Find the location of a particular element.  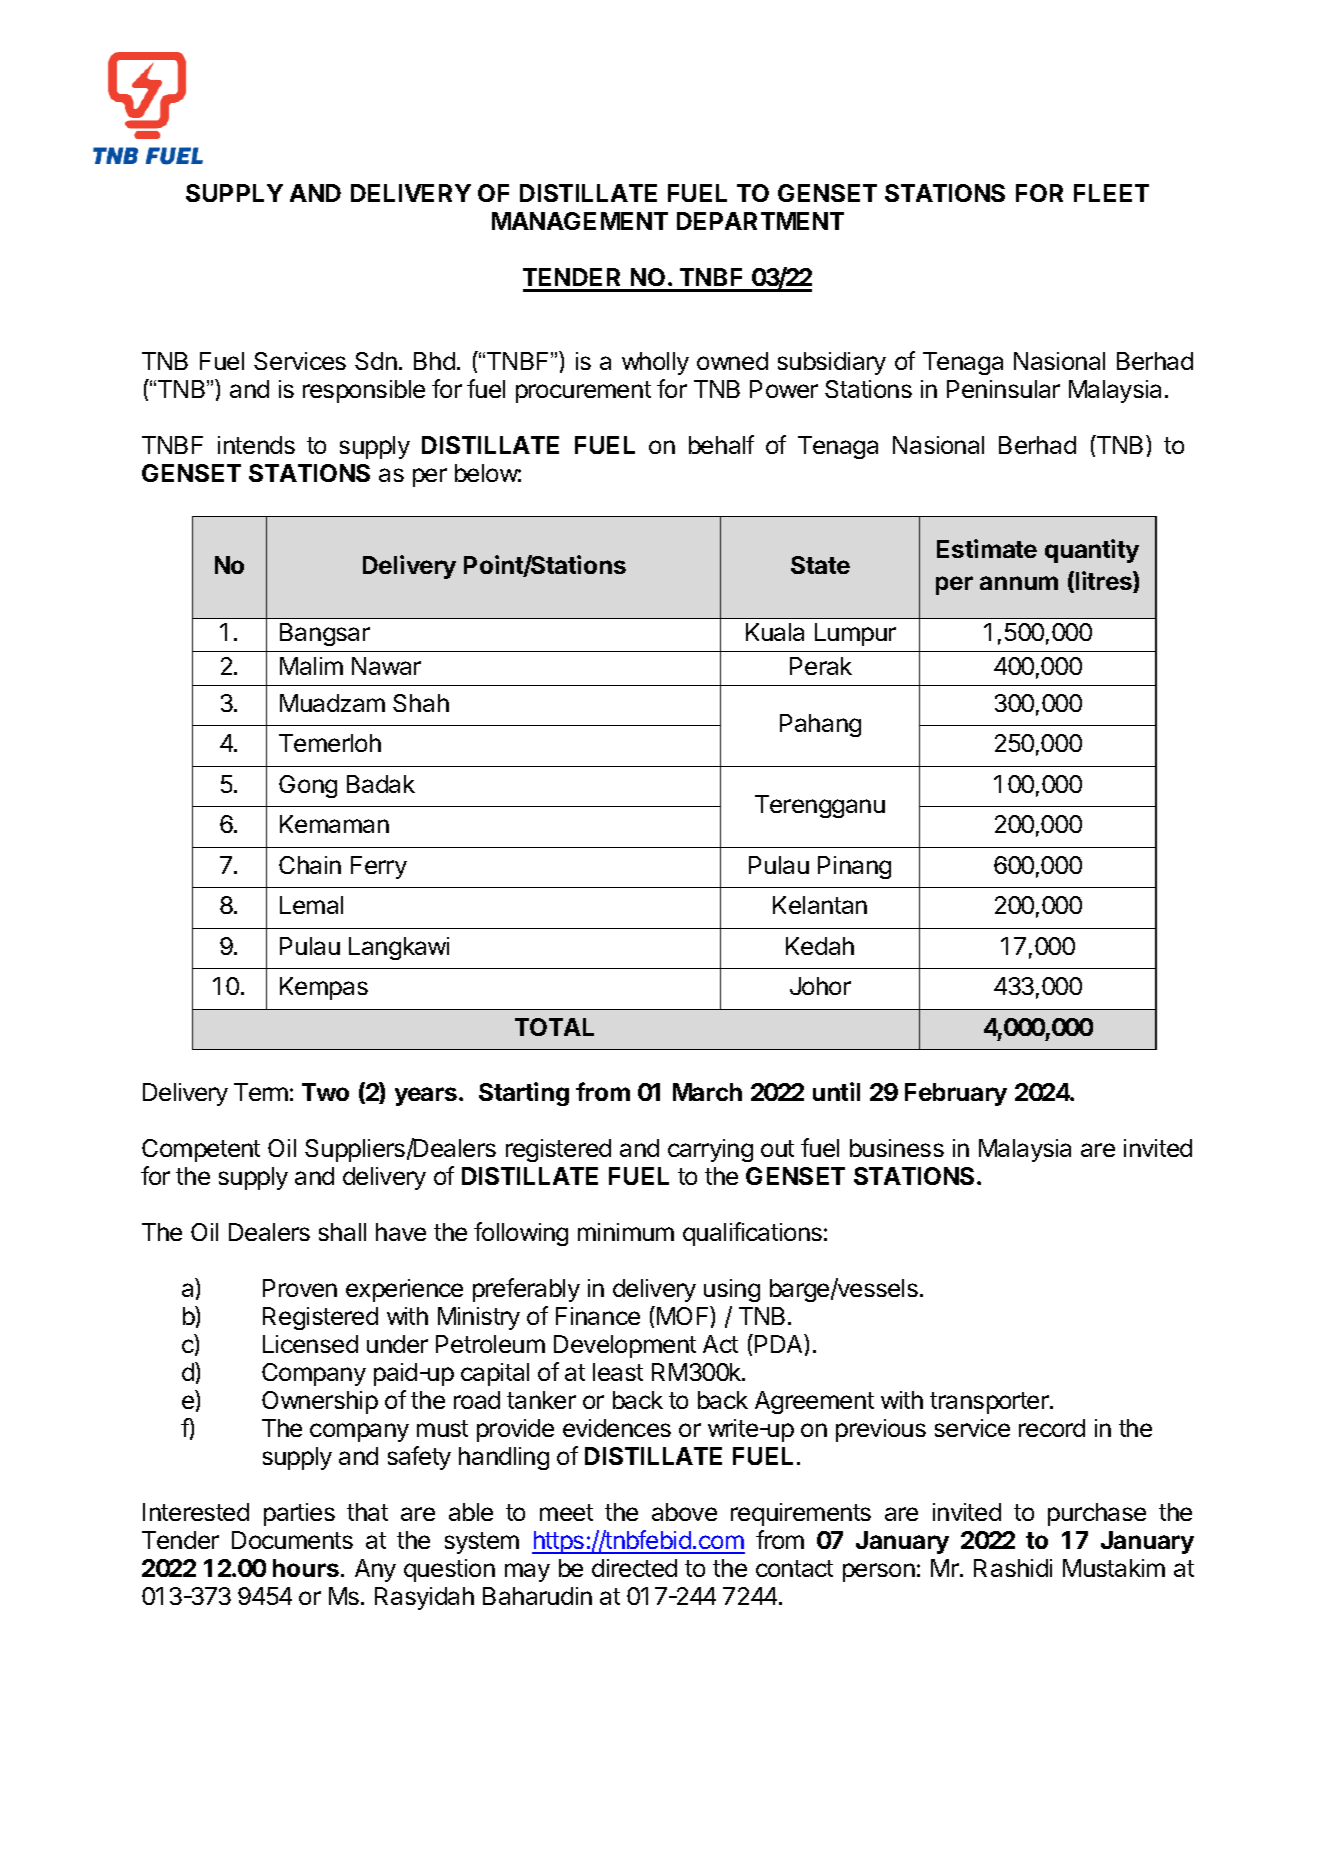

February is located at coordinates (956, 1094).
